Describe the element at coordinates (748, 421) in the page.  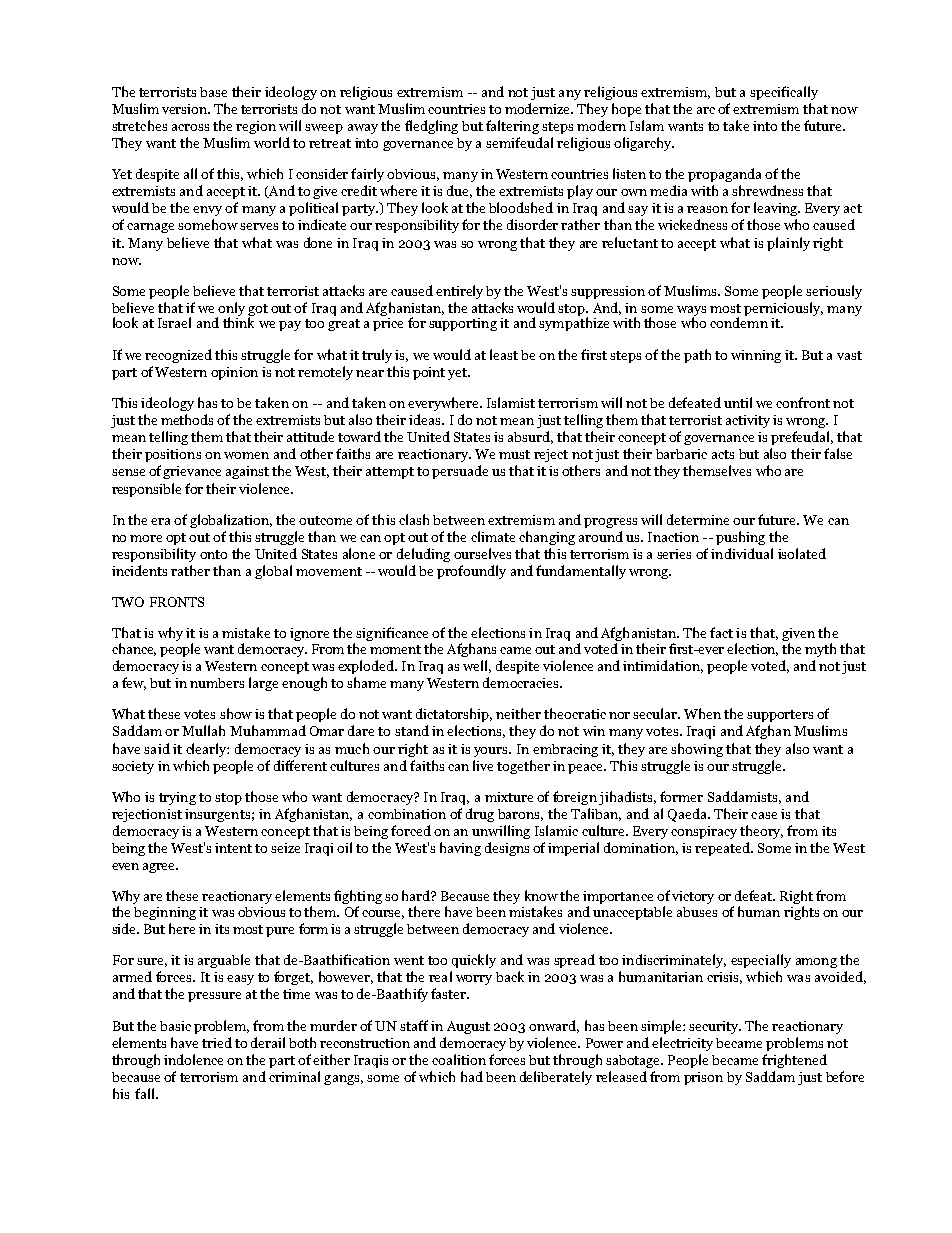
I see `activity` at that location.
